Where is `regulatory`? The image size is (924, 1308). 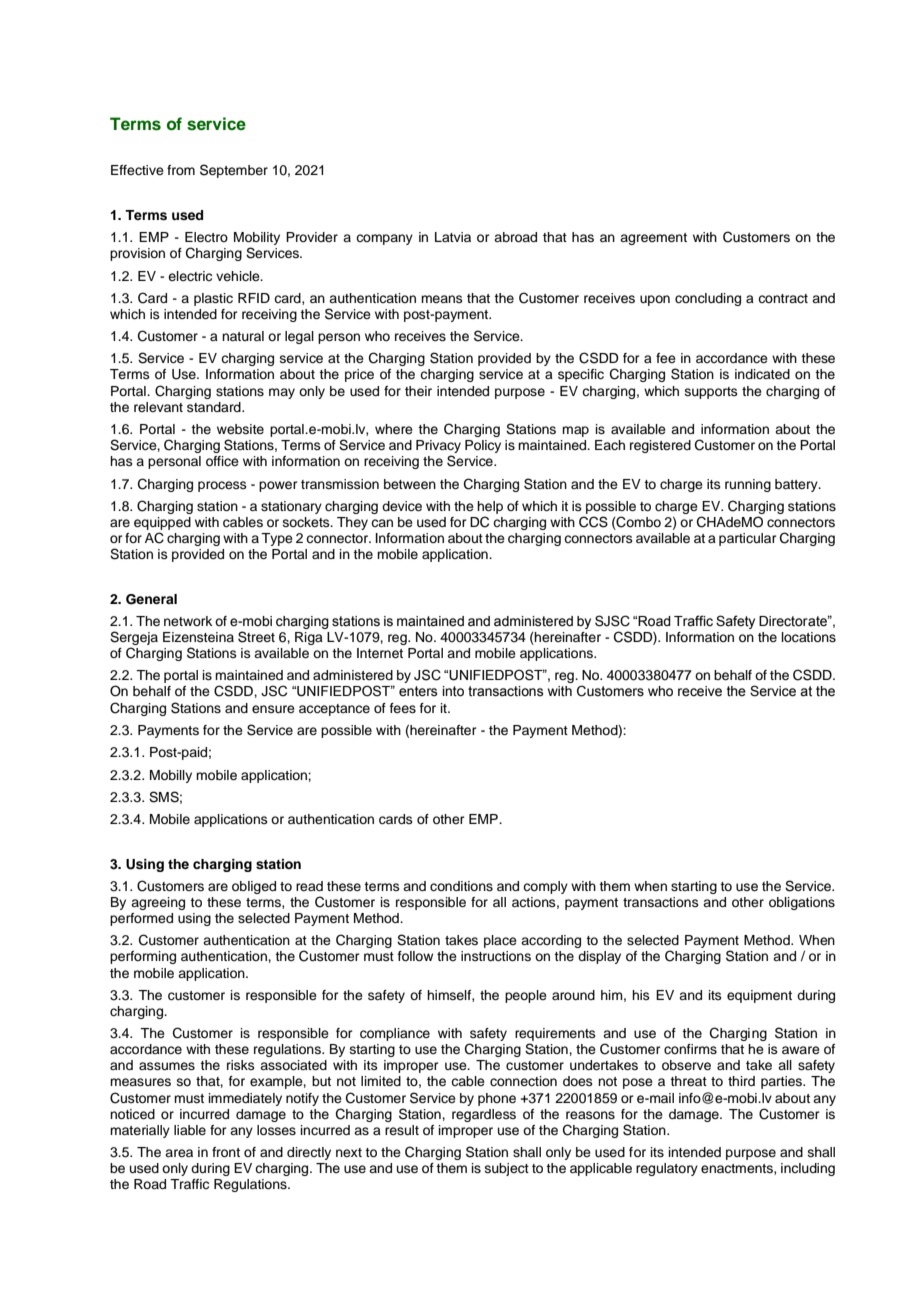
regulatory is located at coordinates (667, 1169).
